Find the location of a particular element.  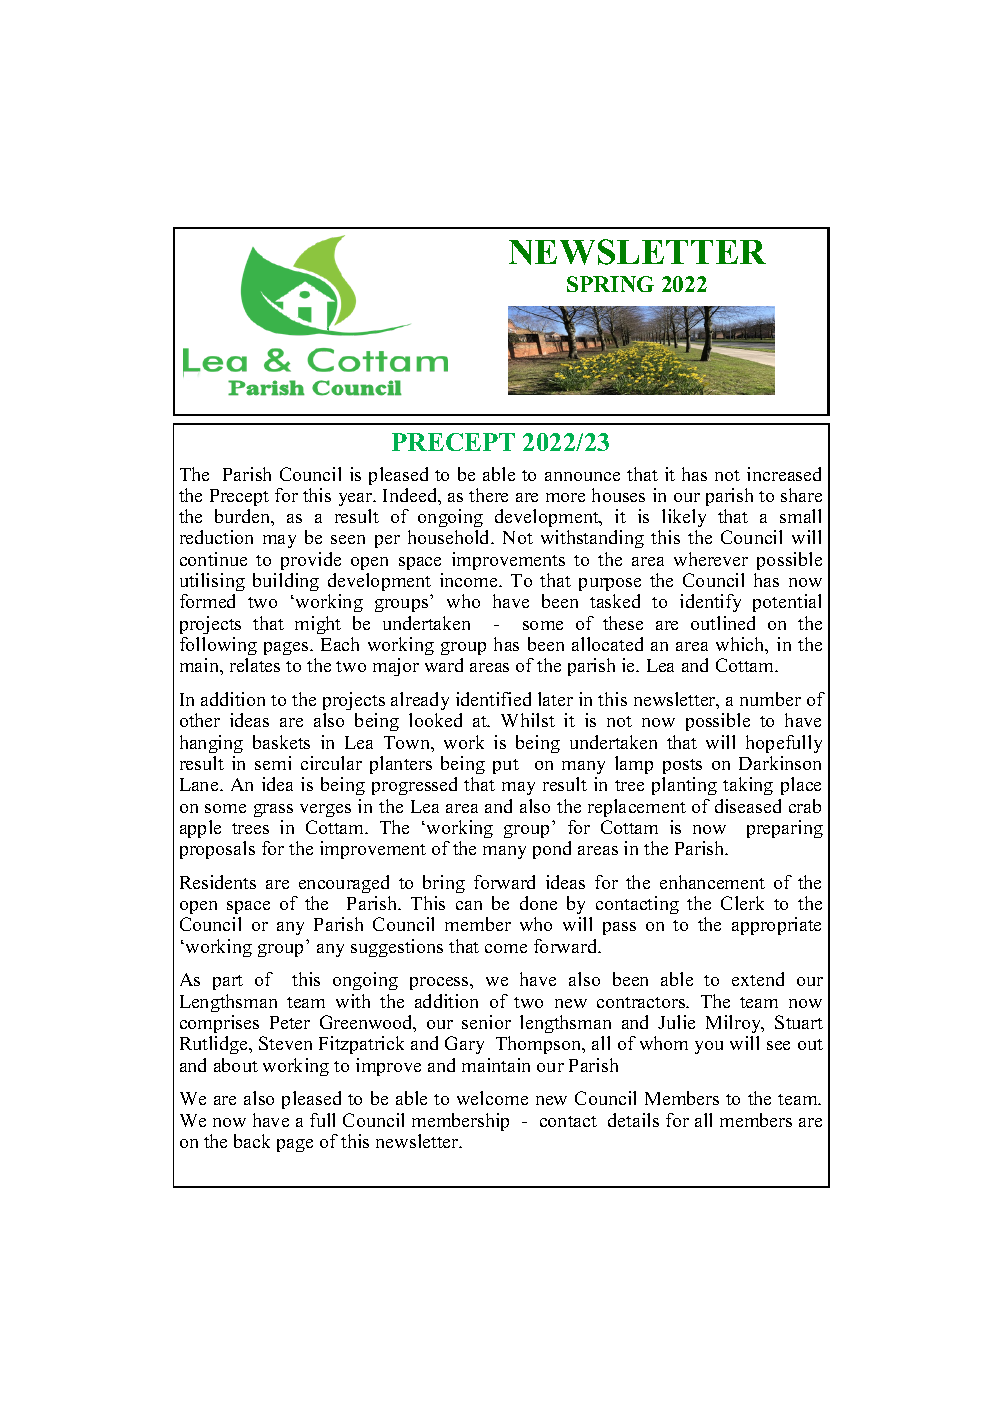

year is located at coordinates (357, 499).
